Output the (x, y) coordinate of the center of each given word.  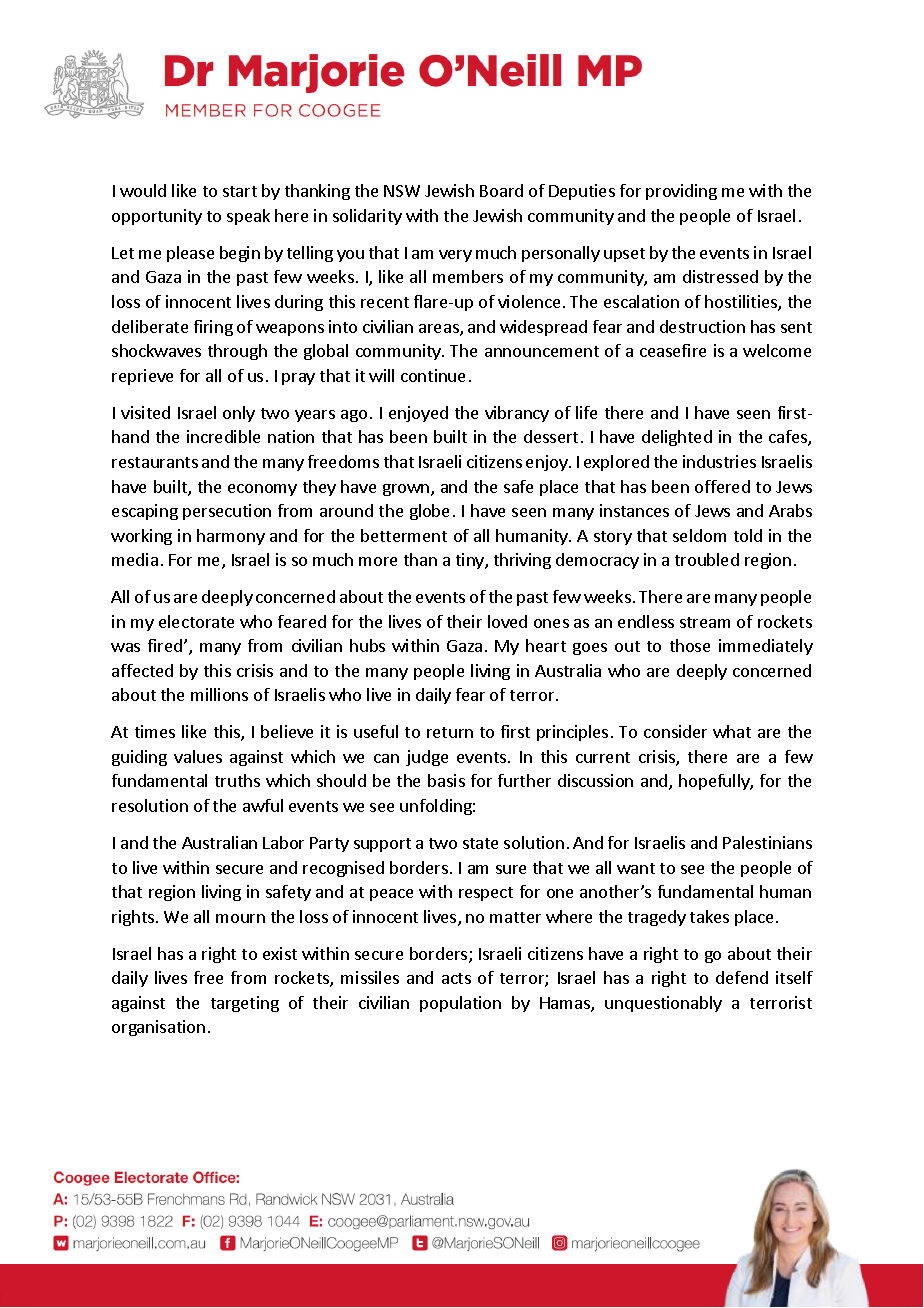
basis (446, 780)
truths (237, 780)
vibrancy (517, 414)
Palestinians (767, 842)
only (239, 414)
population (460, 1004)
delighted (677, 438)
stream (705, 622)
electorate (196, 621)
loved (507, 621)
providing (681, 192)
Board (501, 190)
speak (248, 217)
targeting (245, 1004)
